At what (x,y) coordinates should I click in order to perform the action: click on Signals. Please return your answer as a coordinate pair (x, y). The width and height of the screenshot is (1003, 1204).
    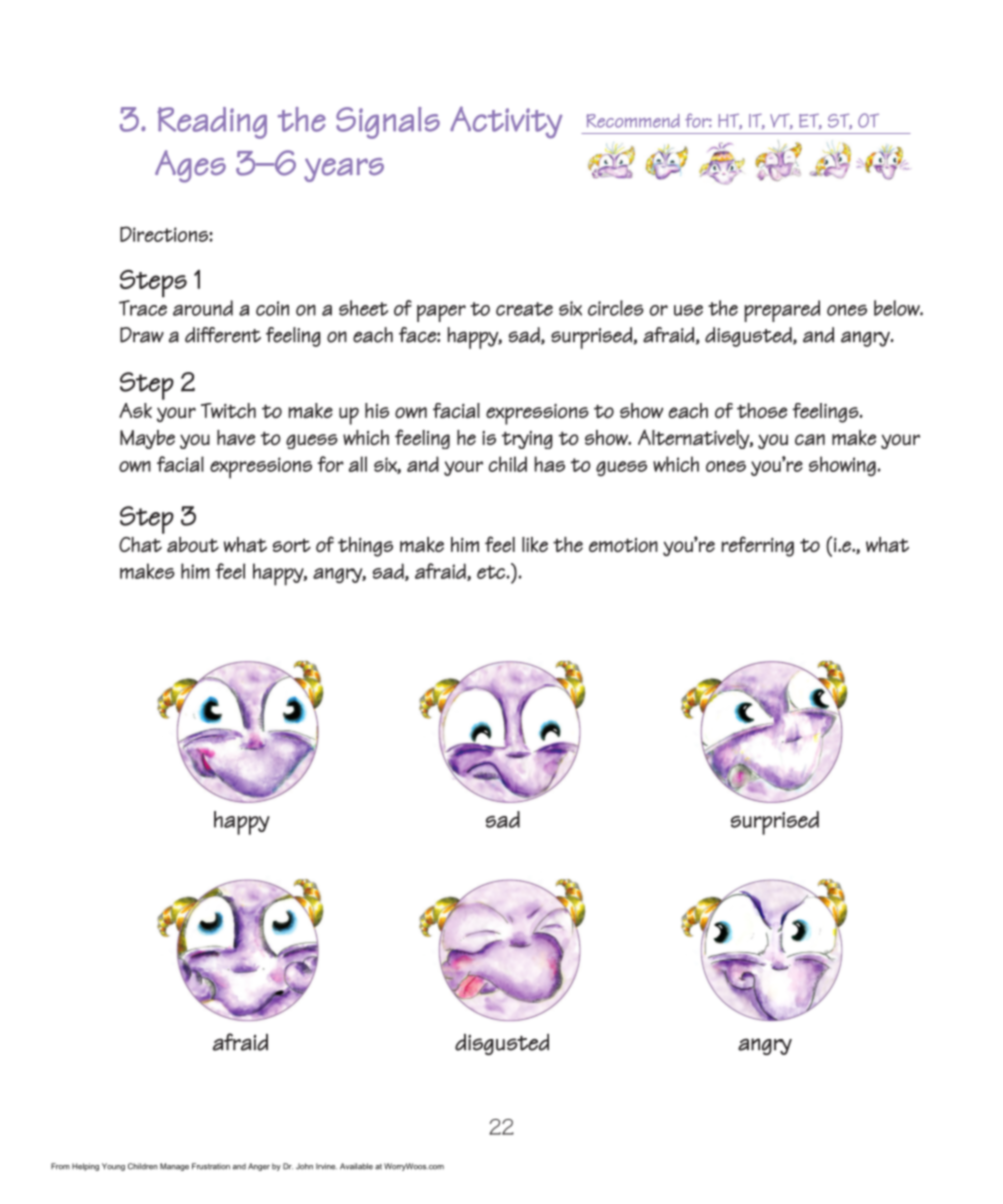
    Looking at the image, I should click on (388, 123).
